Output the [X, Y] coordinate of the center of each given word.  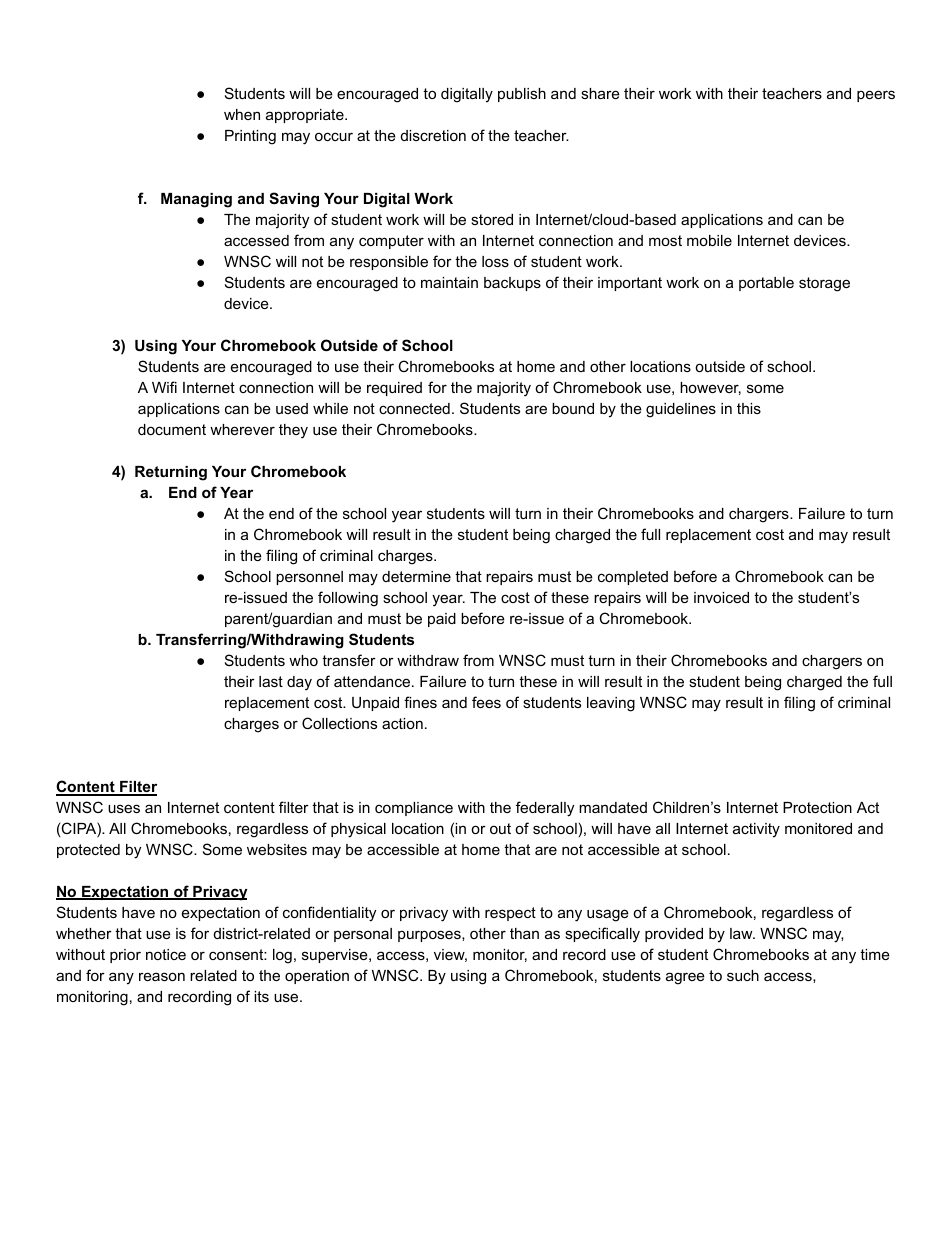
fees [486, 702]
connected [414, 408]
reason [162, 976]
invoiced [721, 597]
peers [876, 96]
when [242, 114]
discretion [433, 135]
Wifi [164, 387]
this [749, 408]
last [271, 681]
